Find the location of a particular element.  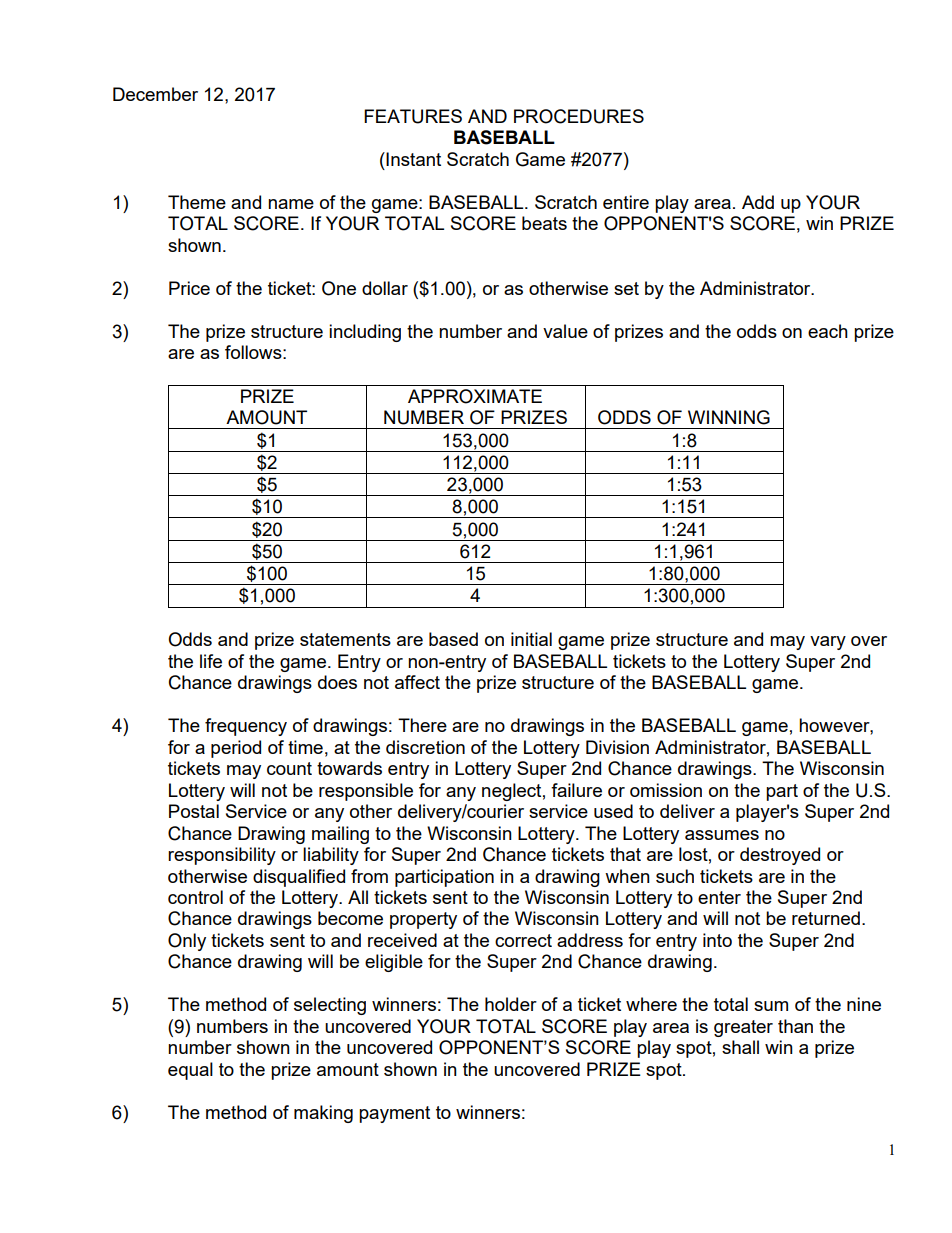

equal is located at coordinates (190, 1071).
